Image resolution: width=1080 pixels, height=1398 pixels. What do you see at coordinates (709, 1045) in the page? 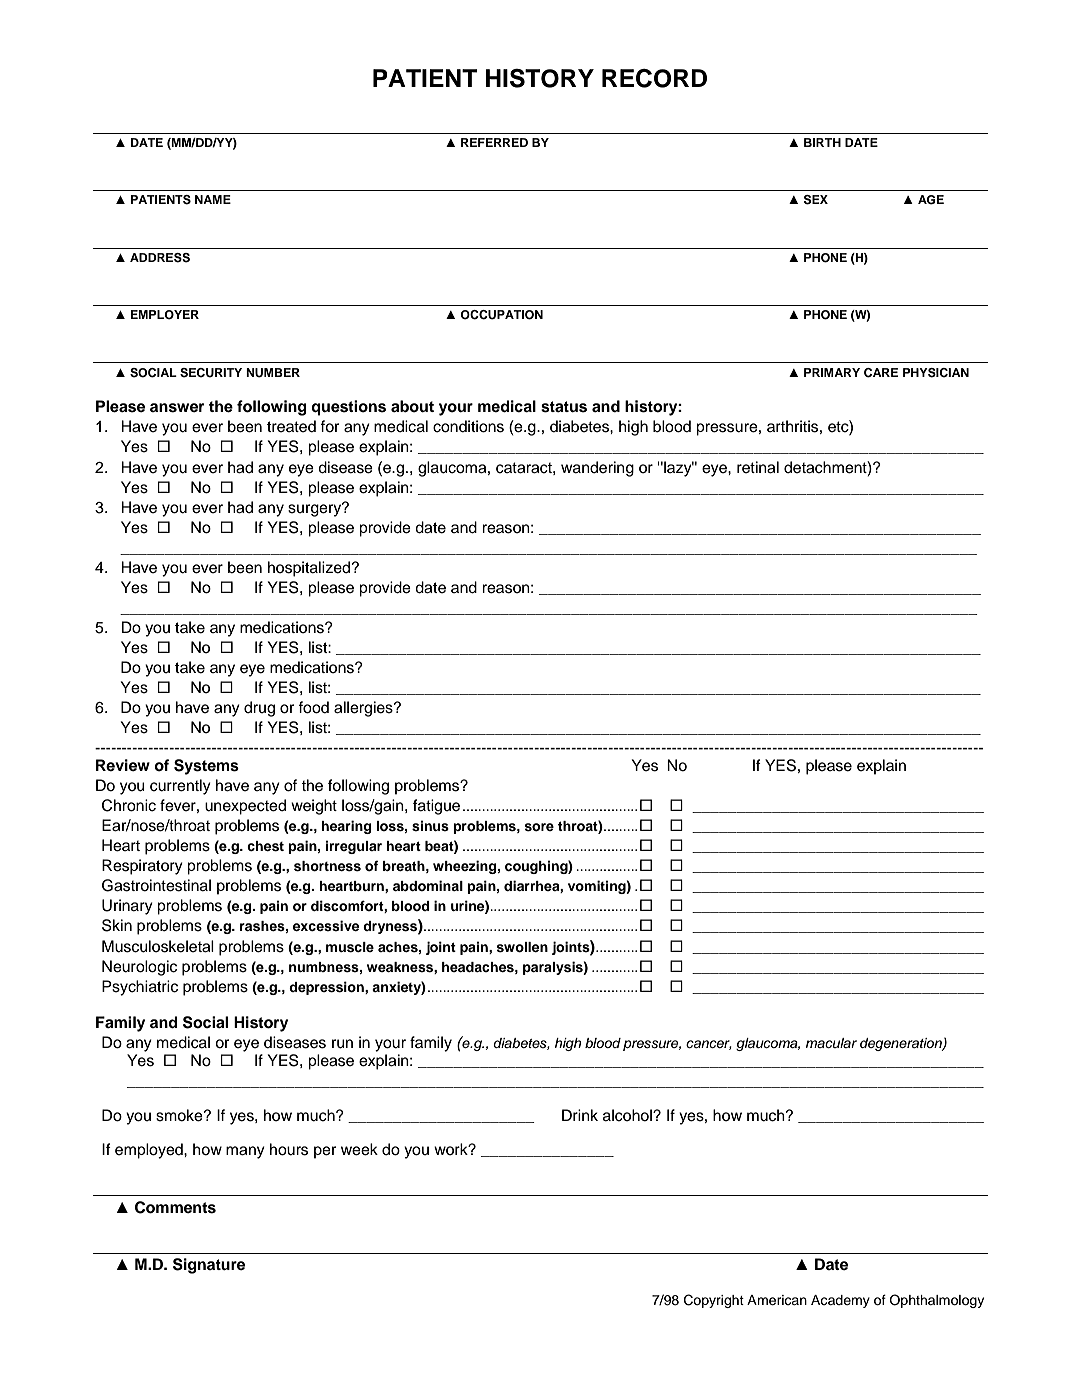
I see `cancer` at bounding box center [709, 1045].
